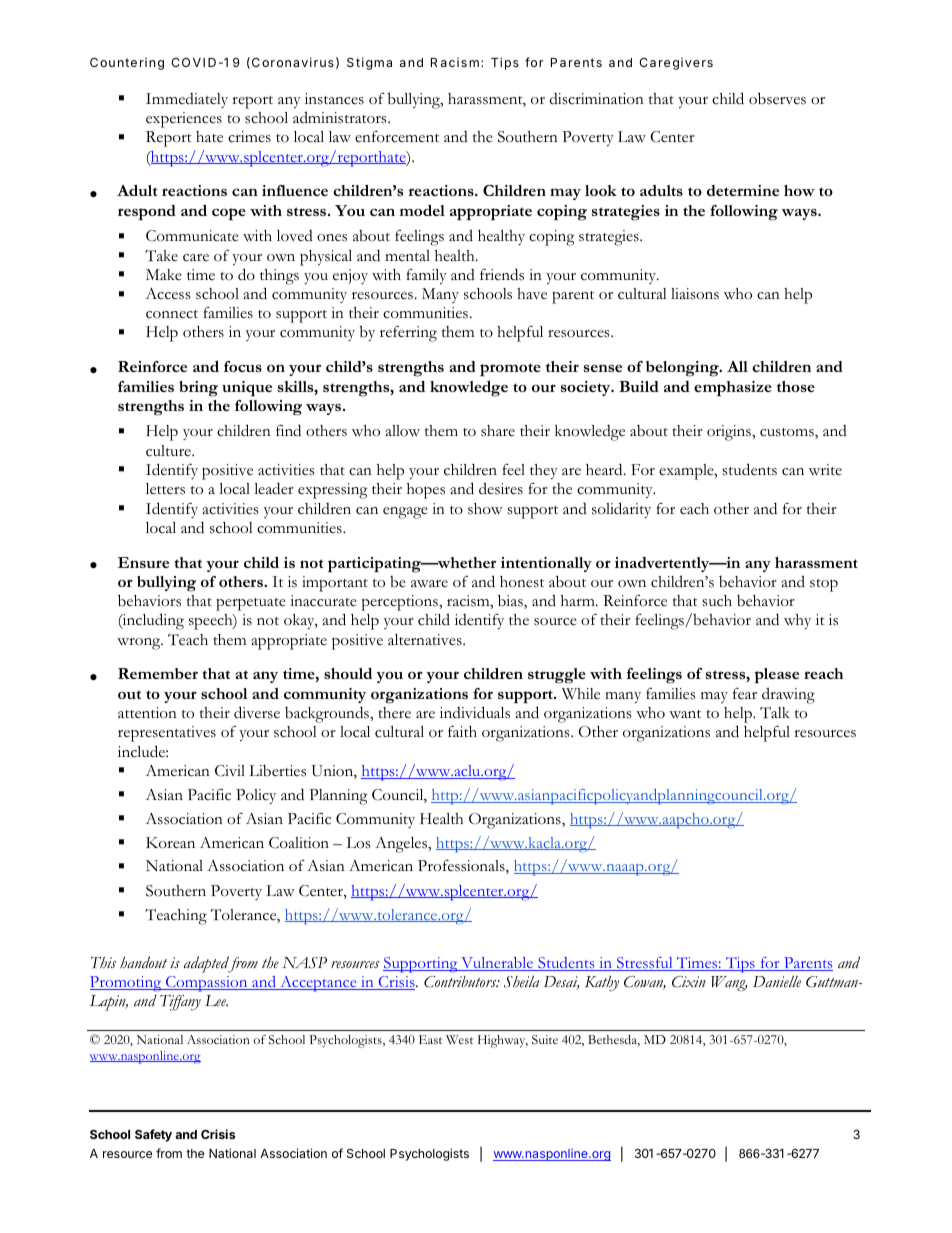 This screenshot has height=1233, width=952. What do you see at coordinates (153, 1135) in the screenshot?
I see `Safety` at bounding box center [153, 1135].
